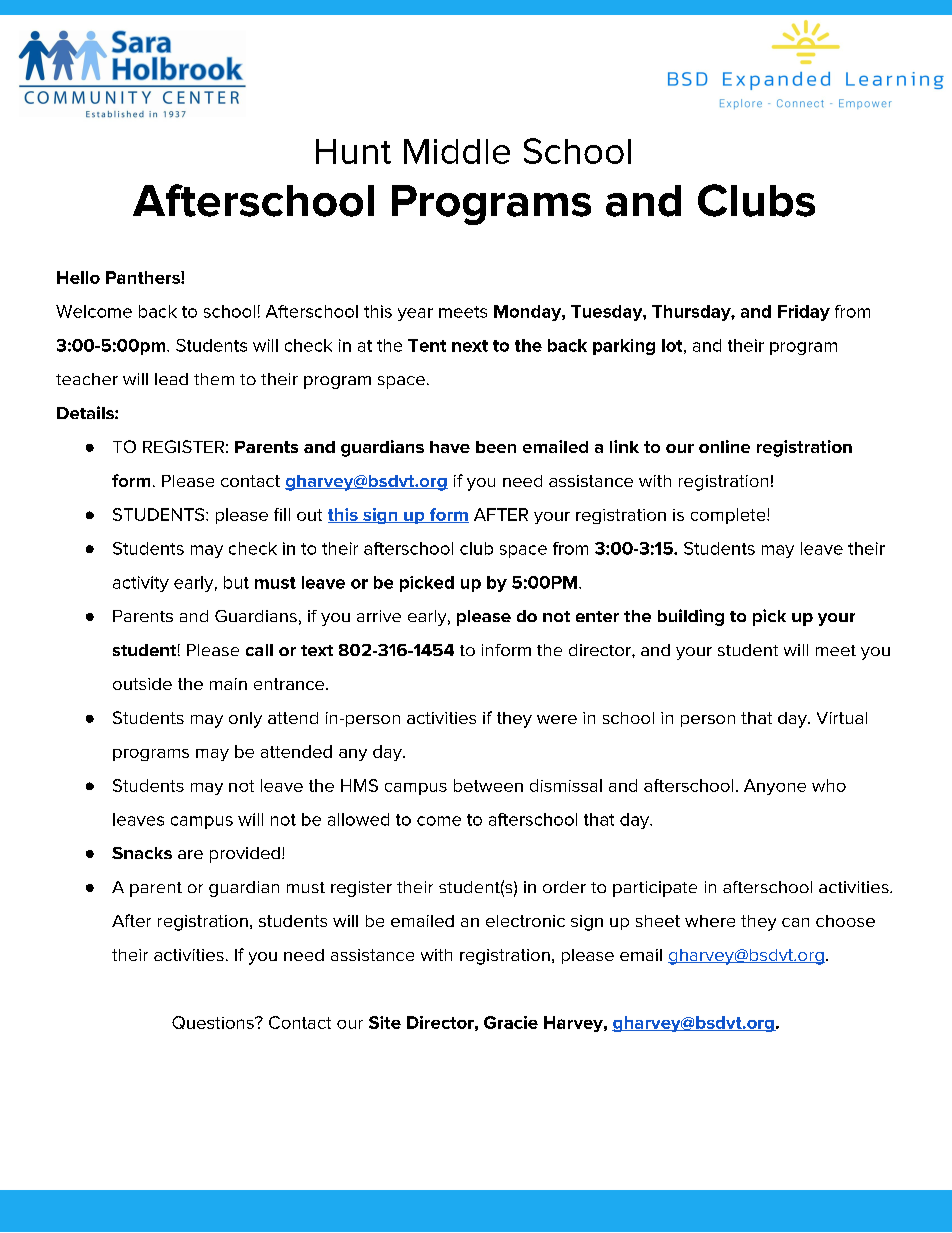 This page has width=952, height=1233. I want to click on can, so click(795, 922).
